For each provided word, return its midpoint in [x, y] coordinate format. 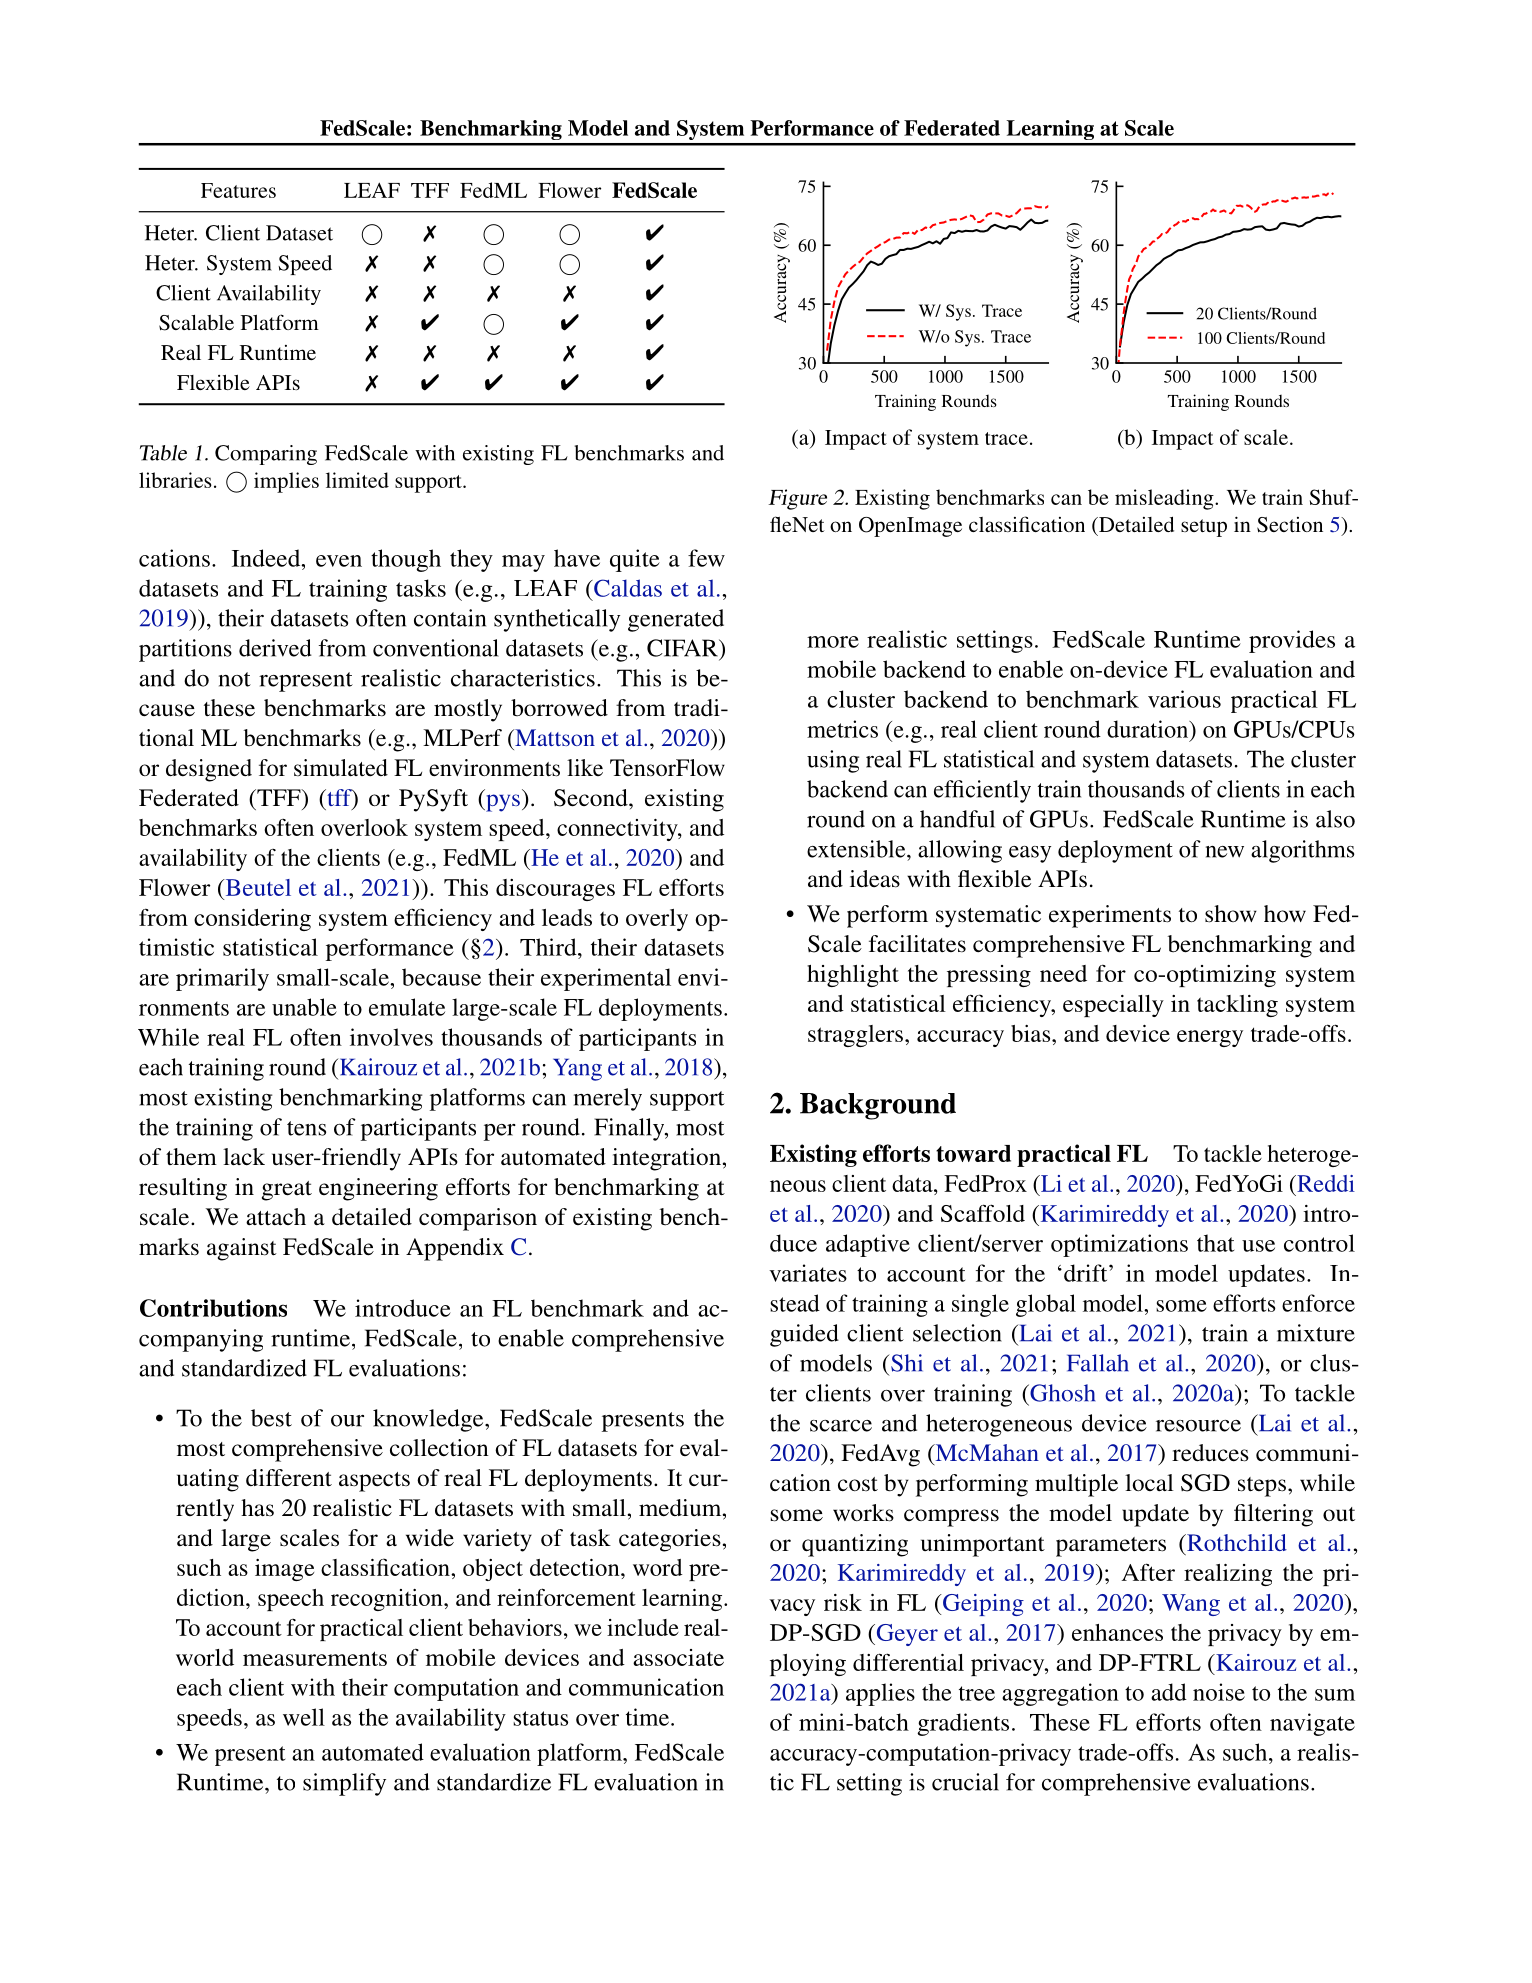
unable [304, 1007]
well [304, 1717]
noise [1219, 1692]
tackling [1237, 1006]
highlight [853, 976]
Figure [797, 499]
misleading [1165, 499]
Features [238, 190]
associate [678, 1657]
